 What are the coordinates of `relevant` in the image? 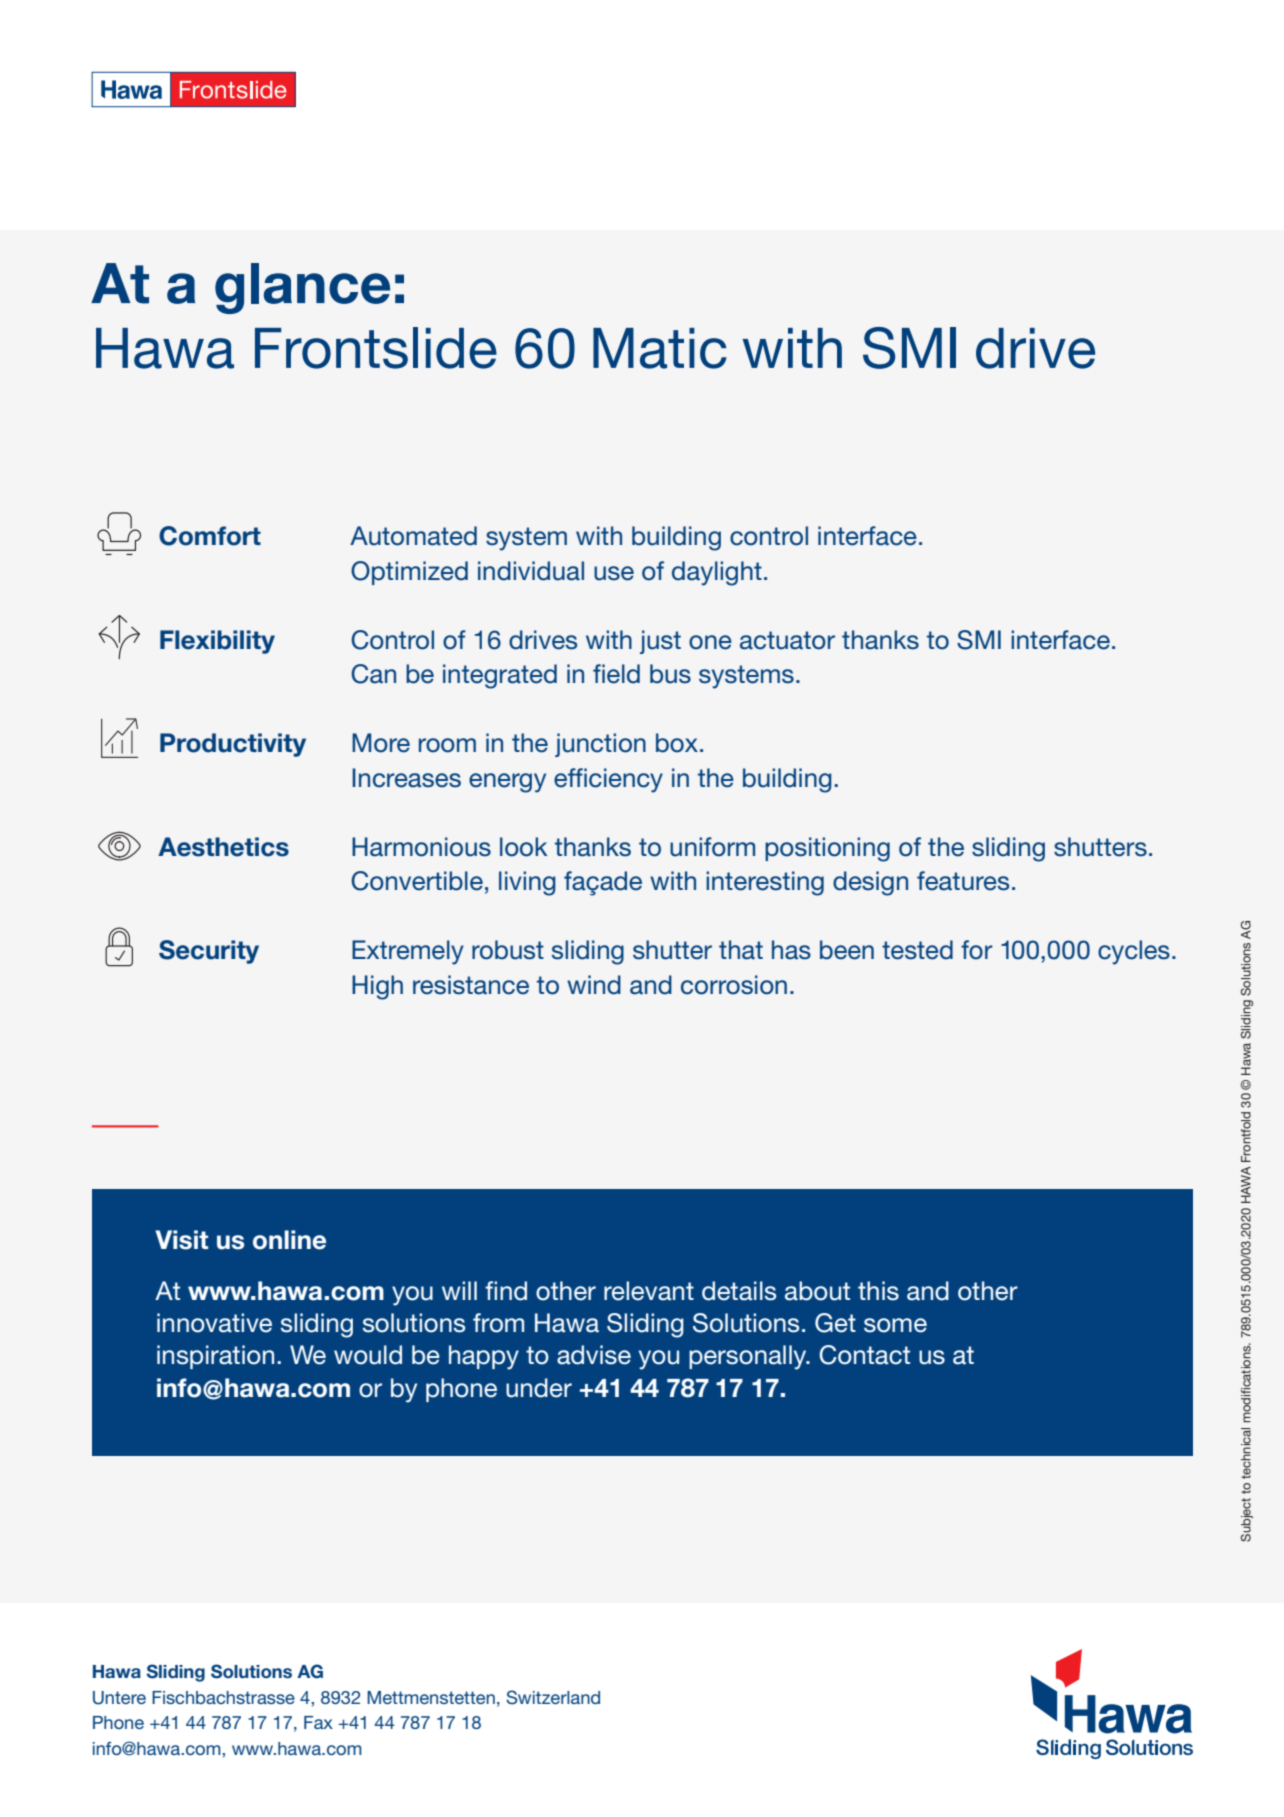 It's located at (649, 1291).
